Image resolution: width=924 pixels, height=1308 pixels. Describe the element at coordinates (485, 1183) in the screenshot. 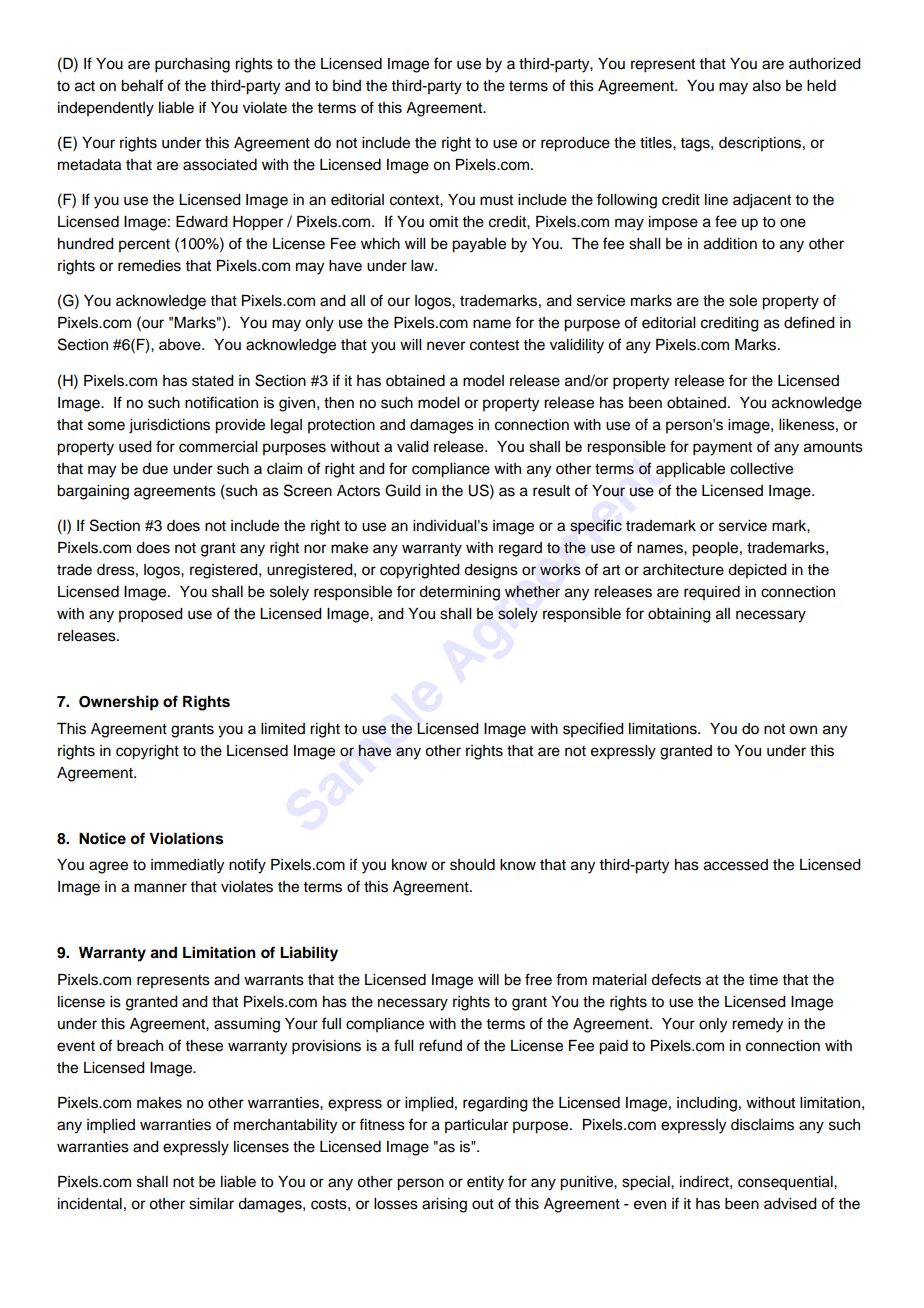

I see `entity` at that location.
